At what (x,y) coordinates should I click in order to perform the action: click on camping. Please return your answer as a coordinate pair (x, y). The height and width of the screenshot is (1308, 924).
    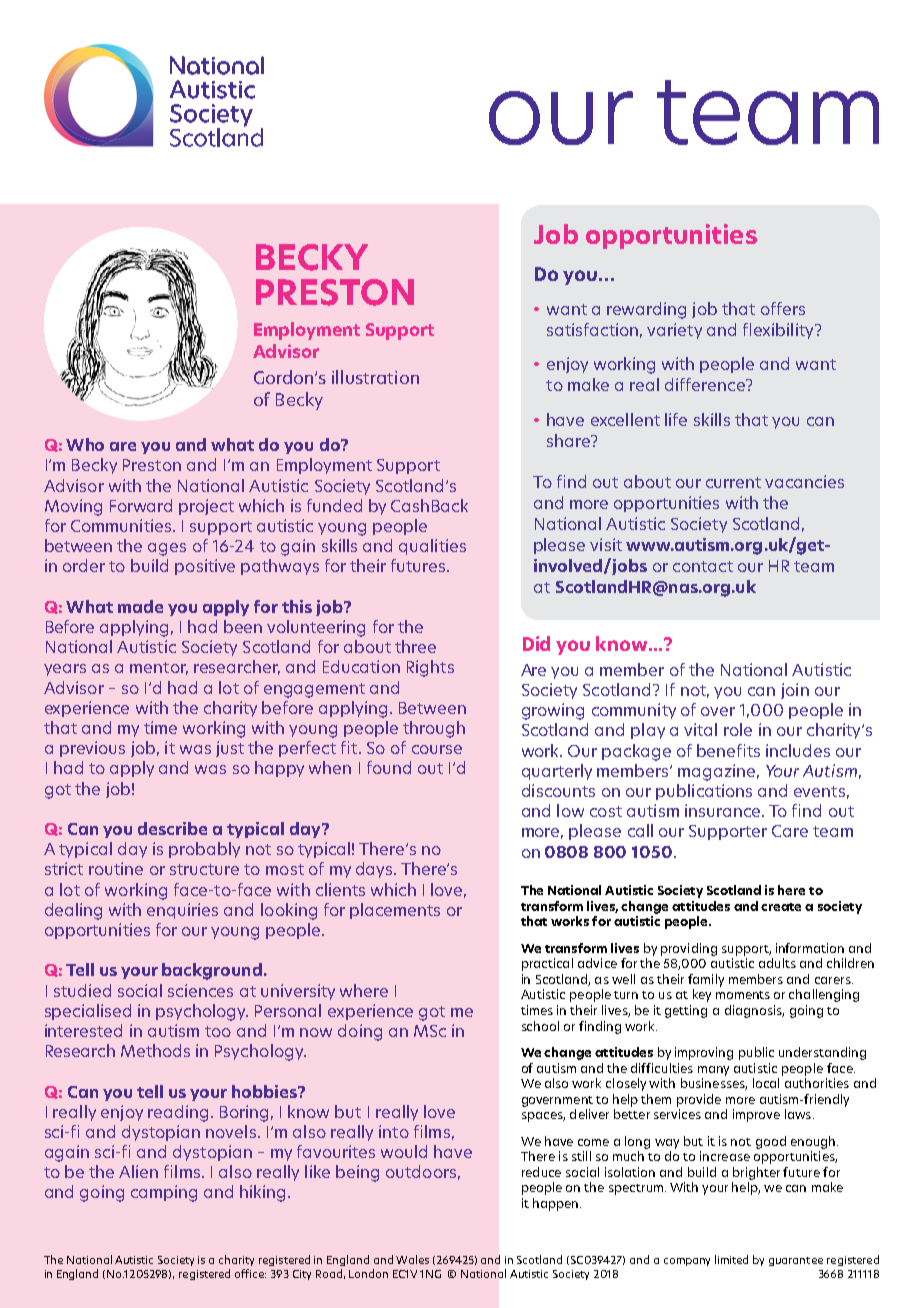
    Looking at the image, I should click on (164, 1193).
